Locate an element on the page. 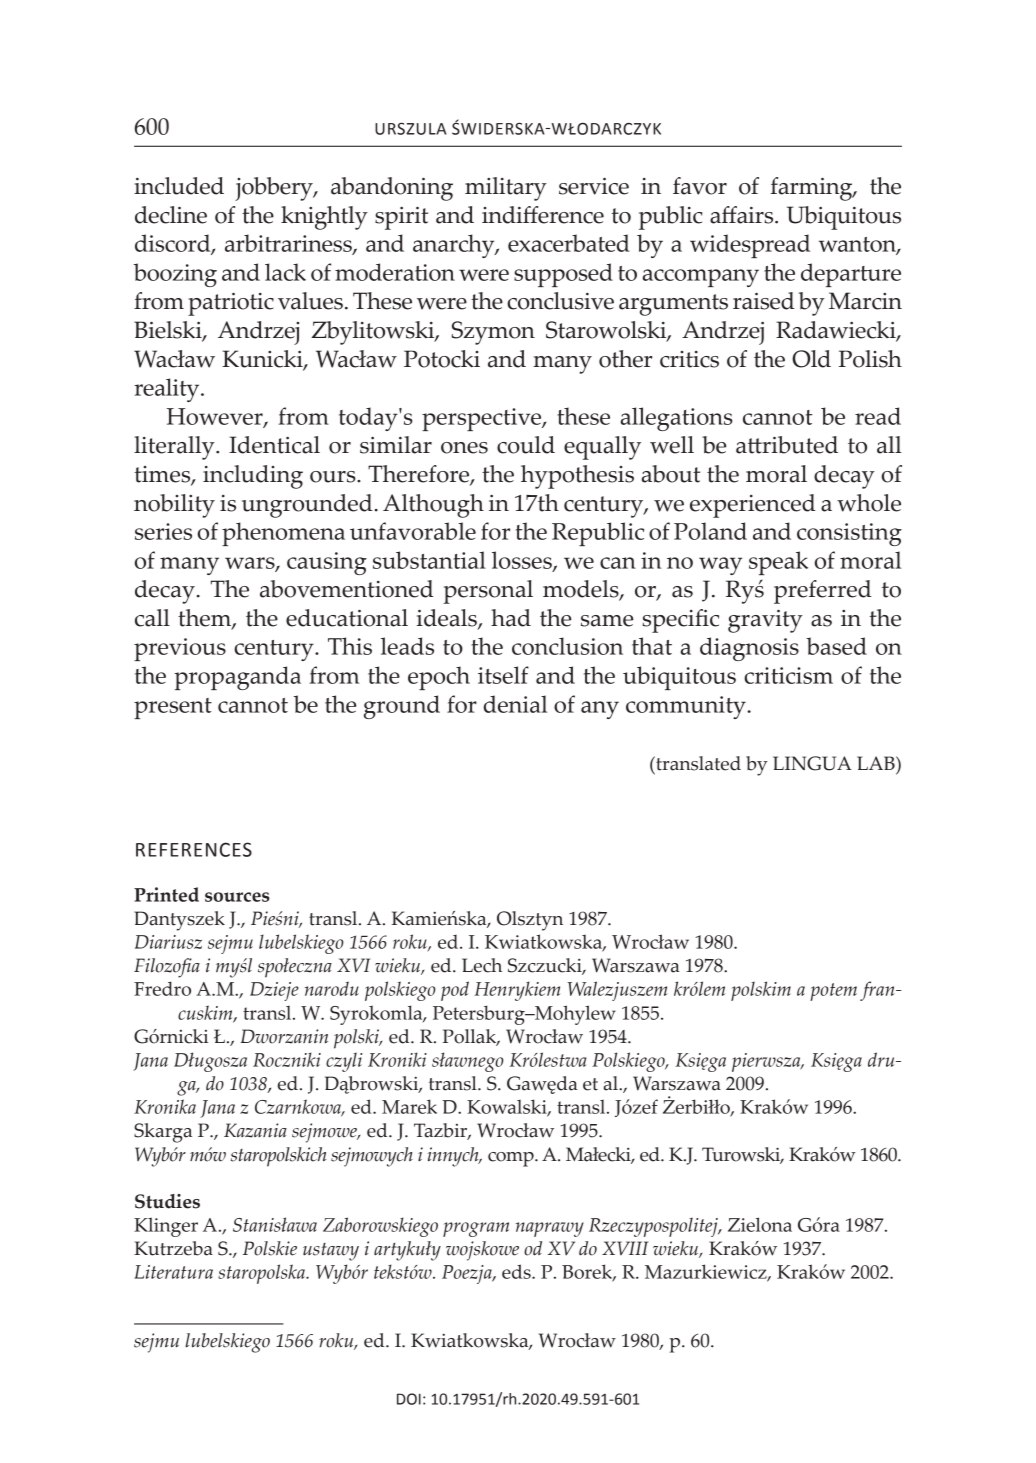 The height and width of the page is (1463, 1036). indifference is located at coordinates (543, 215).
